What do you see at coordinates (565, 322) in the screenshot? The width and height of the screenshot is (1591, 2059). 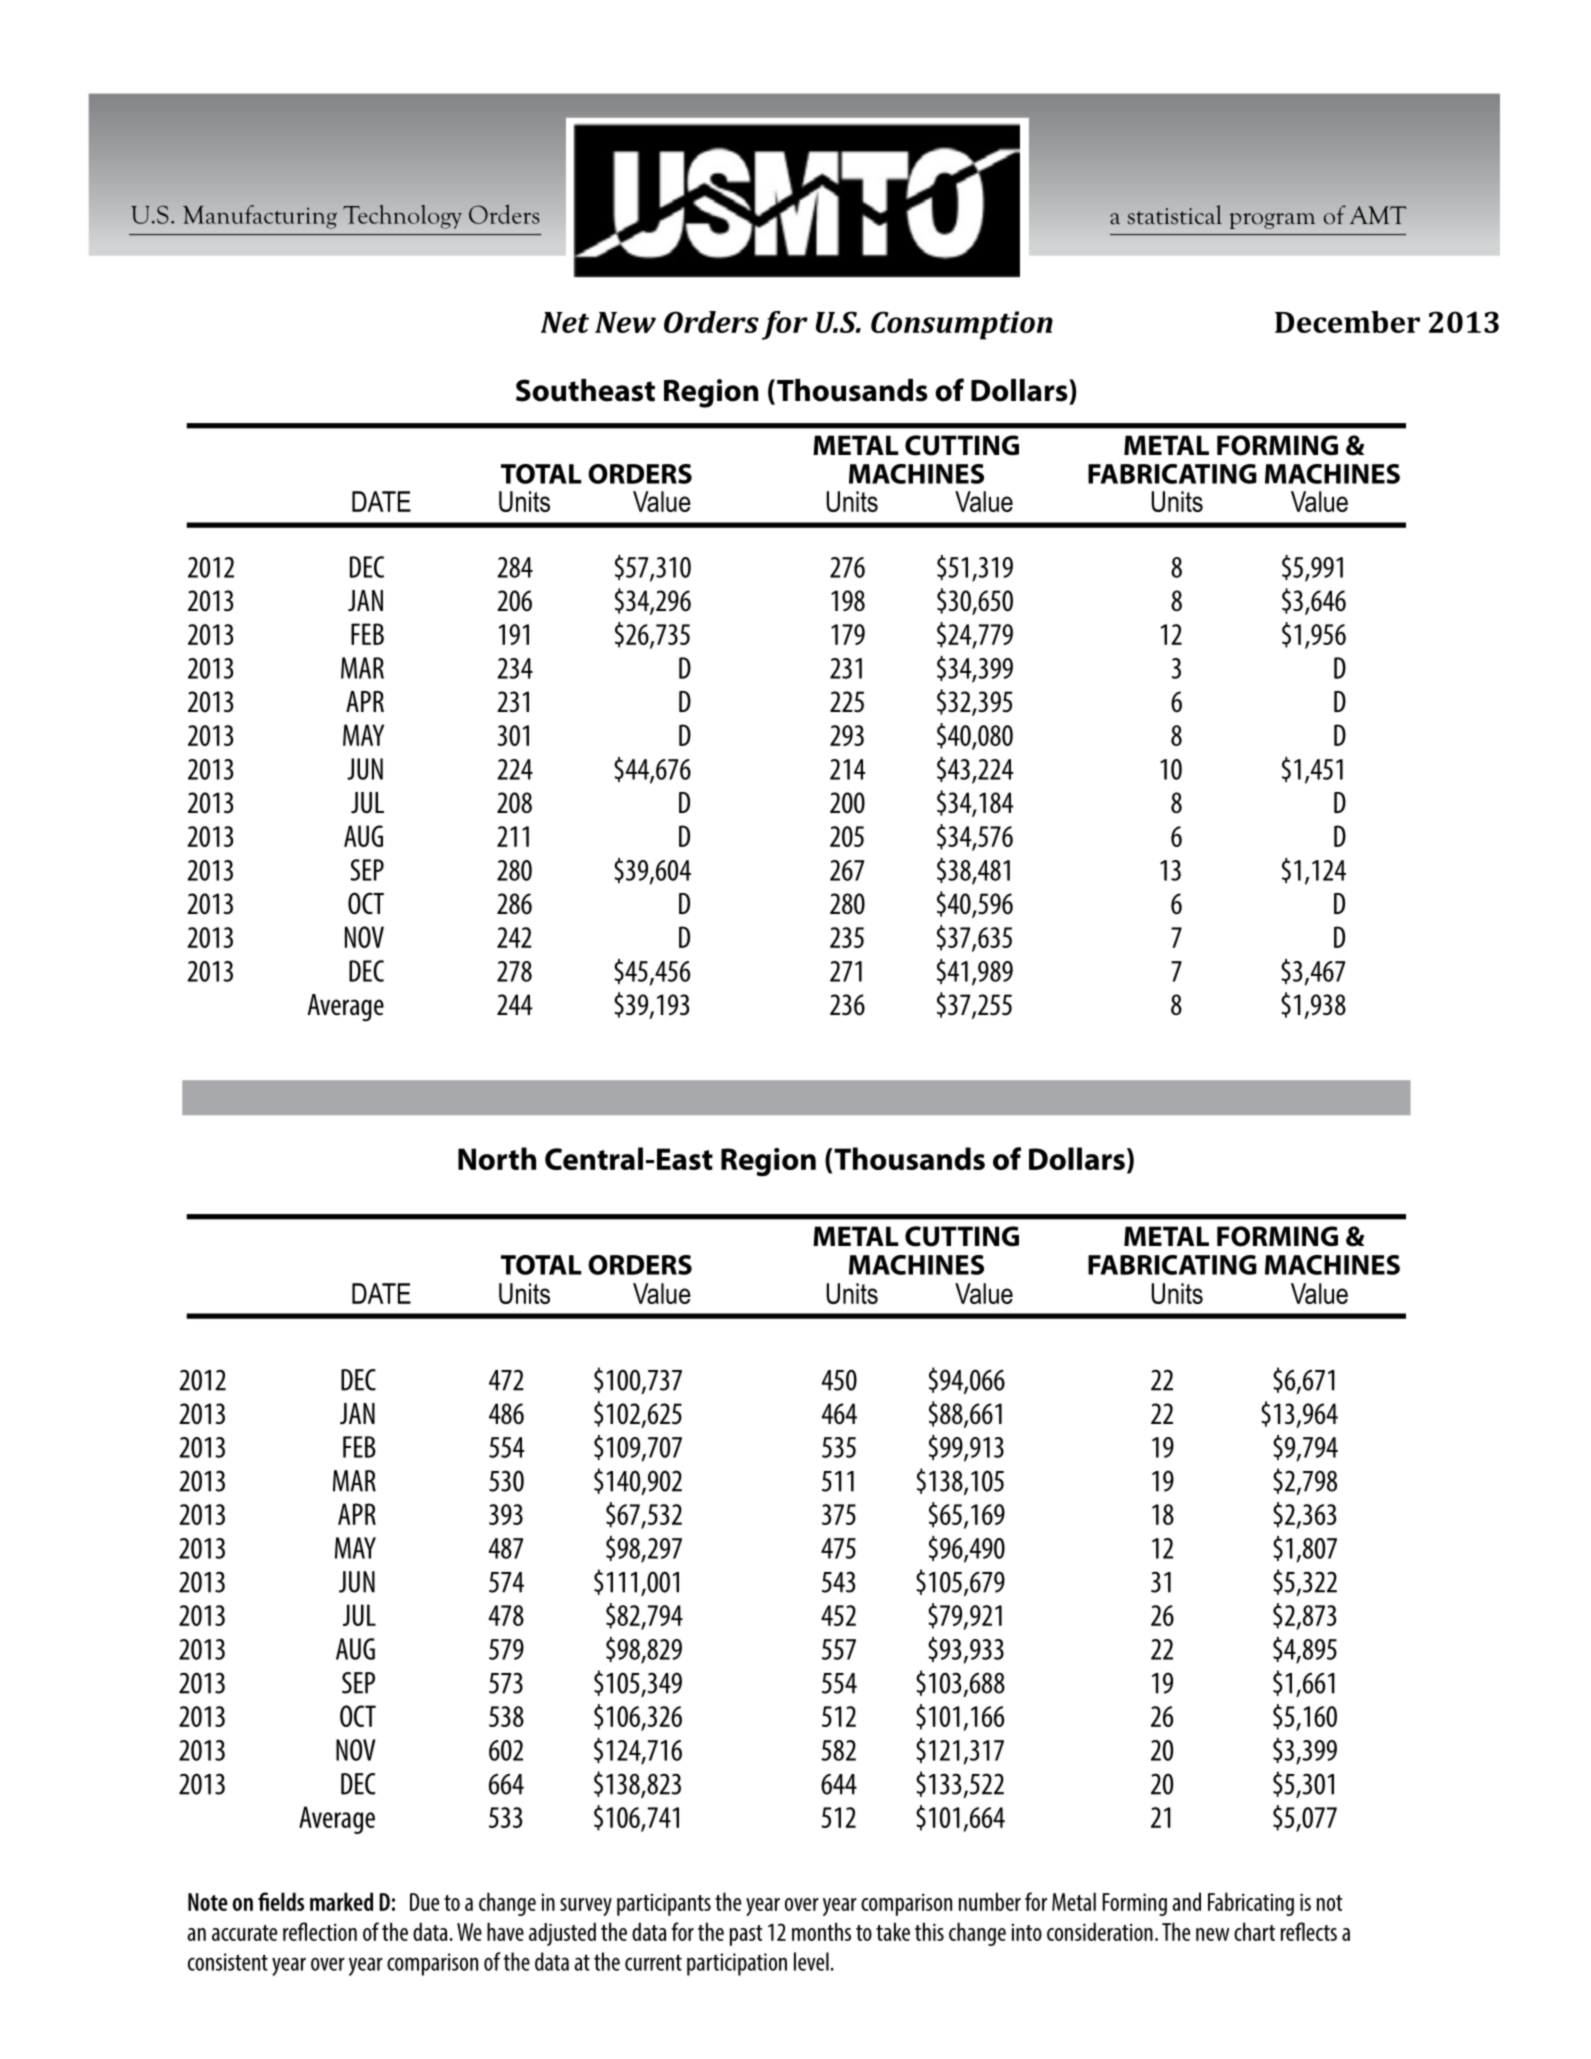 I see `Net` at bounding box center [565, 322].
